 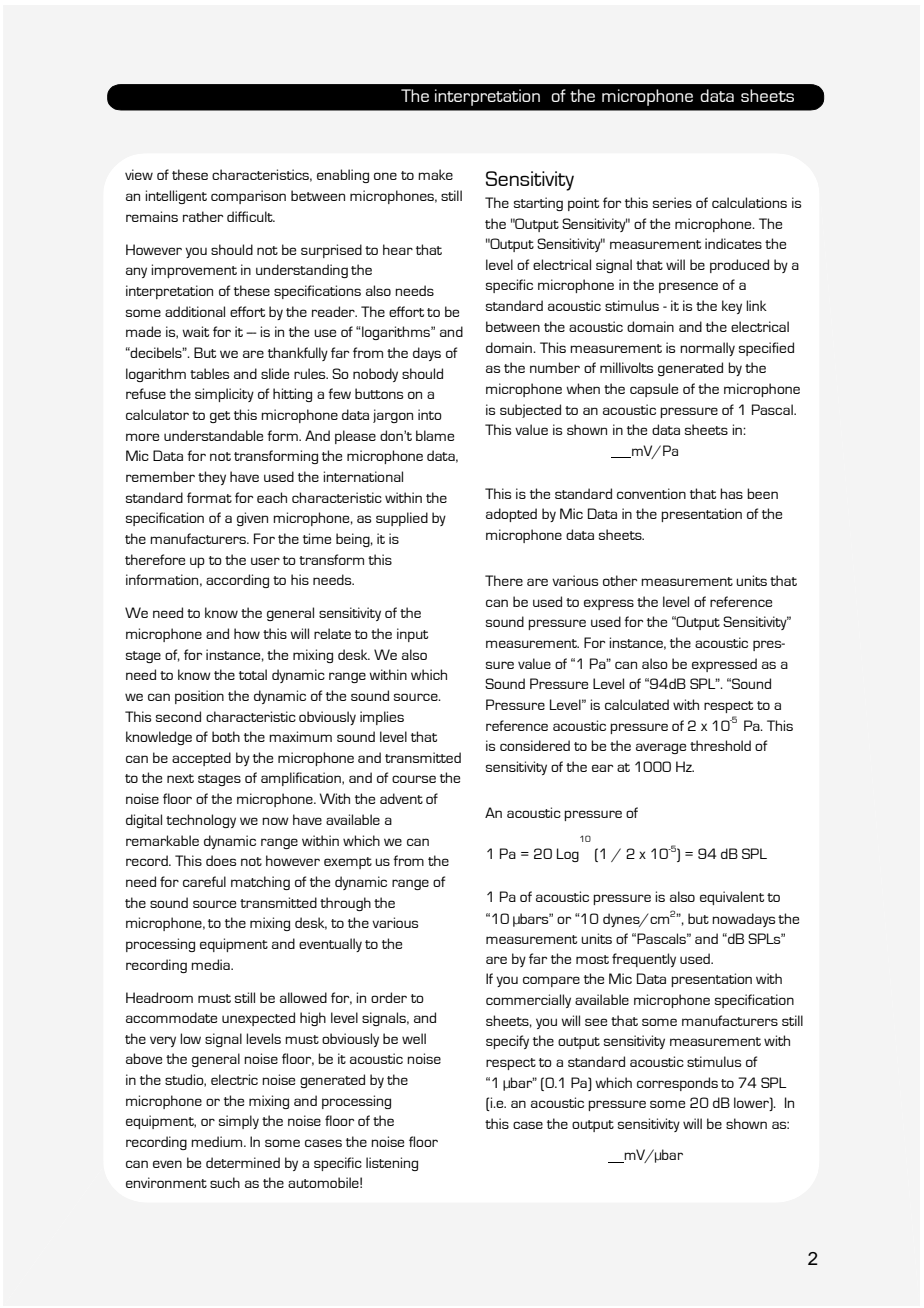 I want to click on convention, so click(x=651, y=493).
